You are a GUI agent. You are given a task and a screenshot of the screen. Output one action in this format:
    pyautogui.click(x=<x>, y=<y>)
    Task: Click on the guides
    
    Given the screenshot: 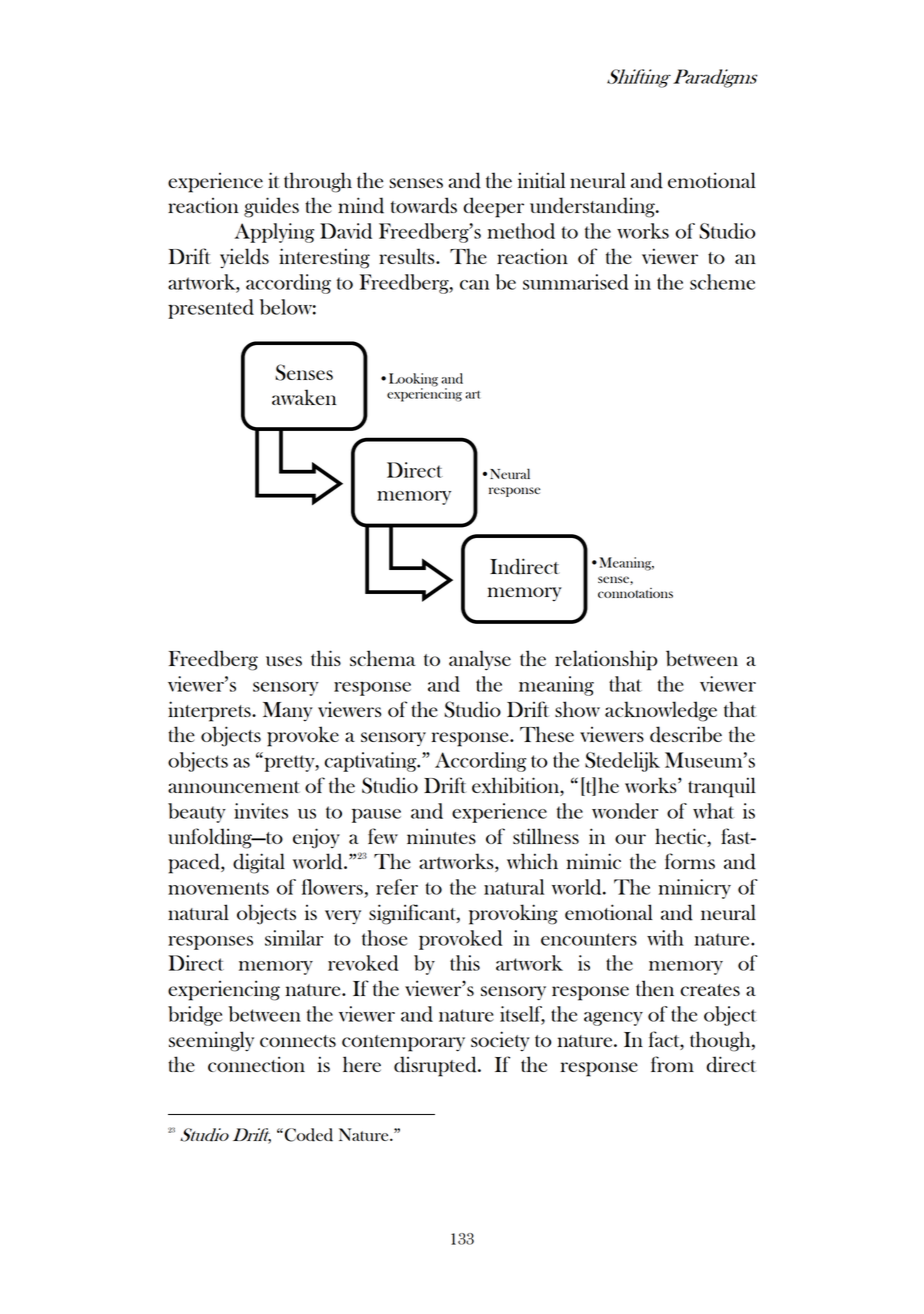 What is the action you would take?
    pyautogui.click(x=271, y=207)
